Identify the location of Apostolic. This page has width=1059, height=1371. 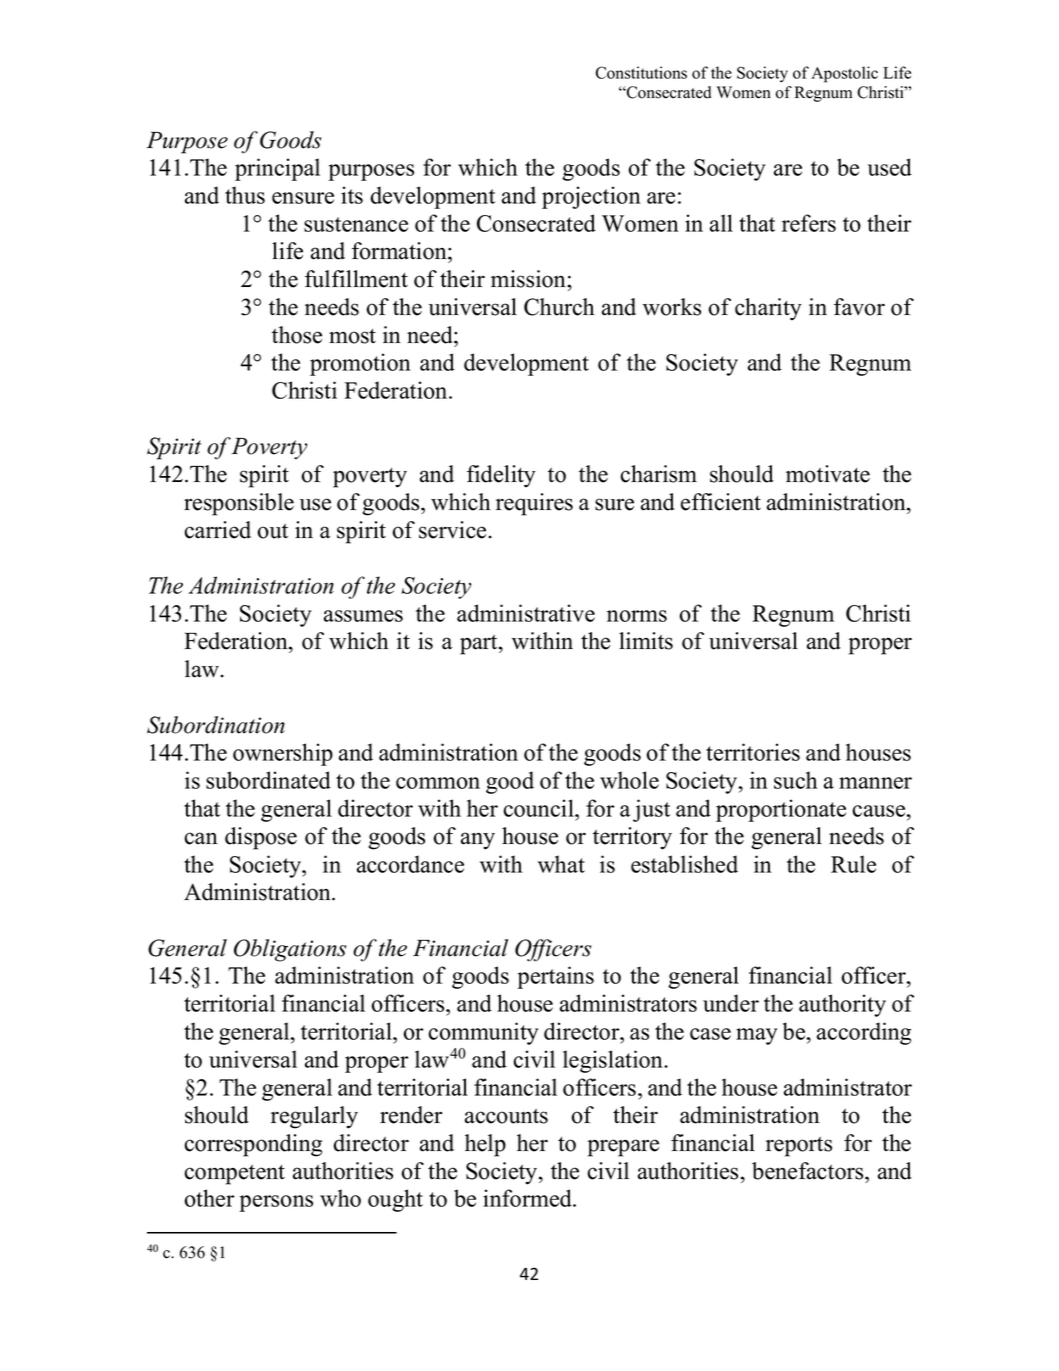
(844, 74).
